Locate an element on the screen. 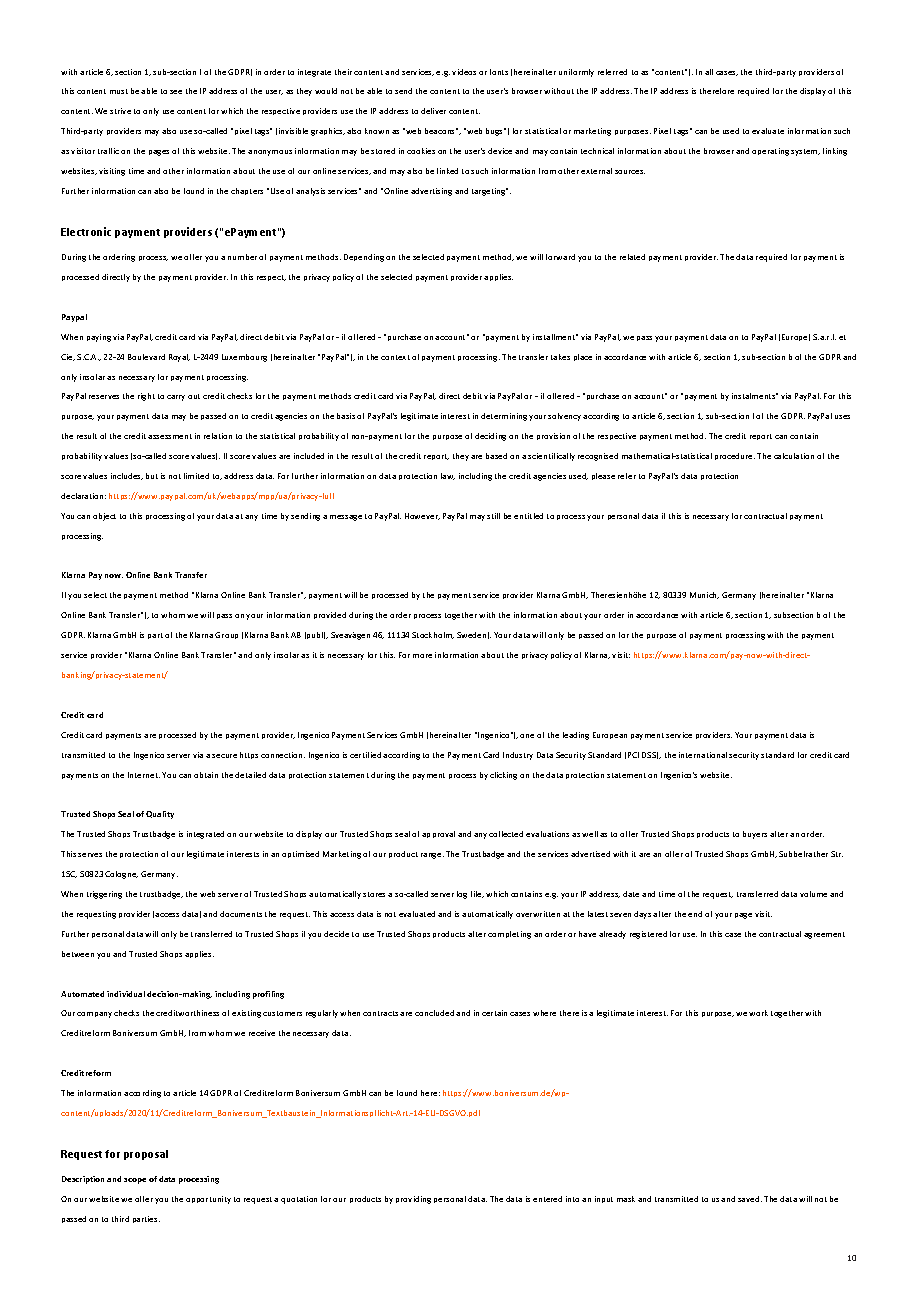  proposal is located at coordinates (146, 1155).
